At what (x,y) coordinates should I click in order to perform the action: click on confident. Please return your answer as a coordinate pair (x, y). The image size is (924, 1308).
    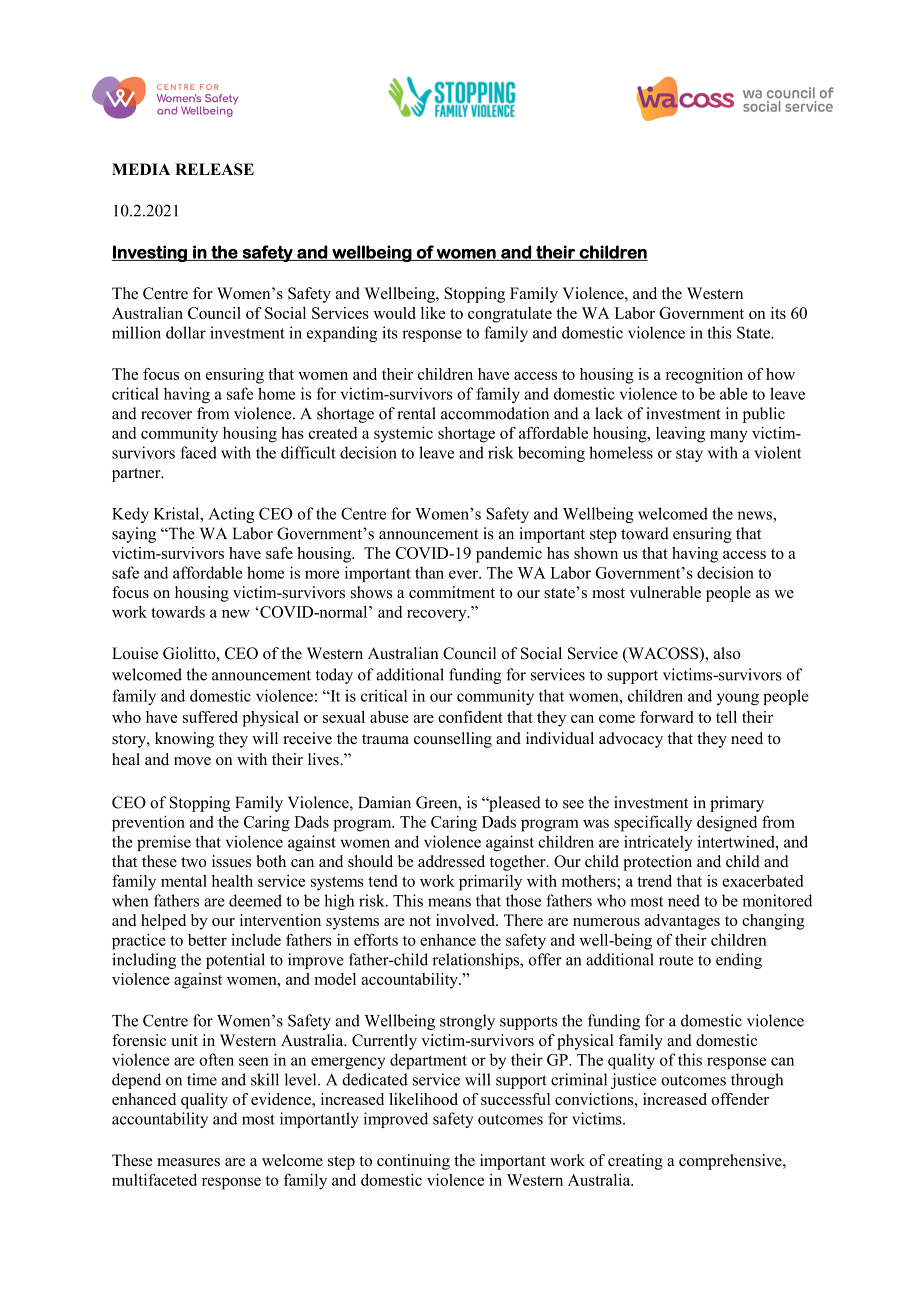
    Looking at the image, I should click on (470, 717).
